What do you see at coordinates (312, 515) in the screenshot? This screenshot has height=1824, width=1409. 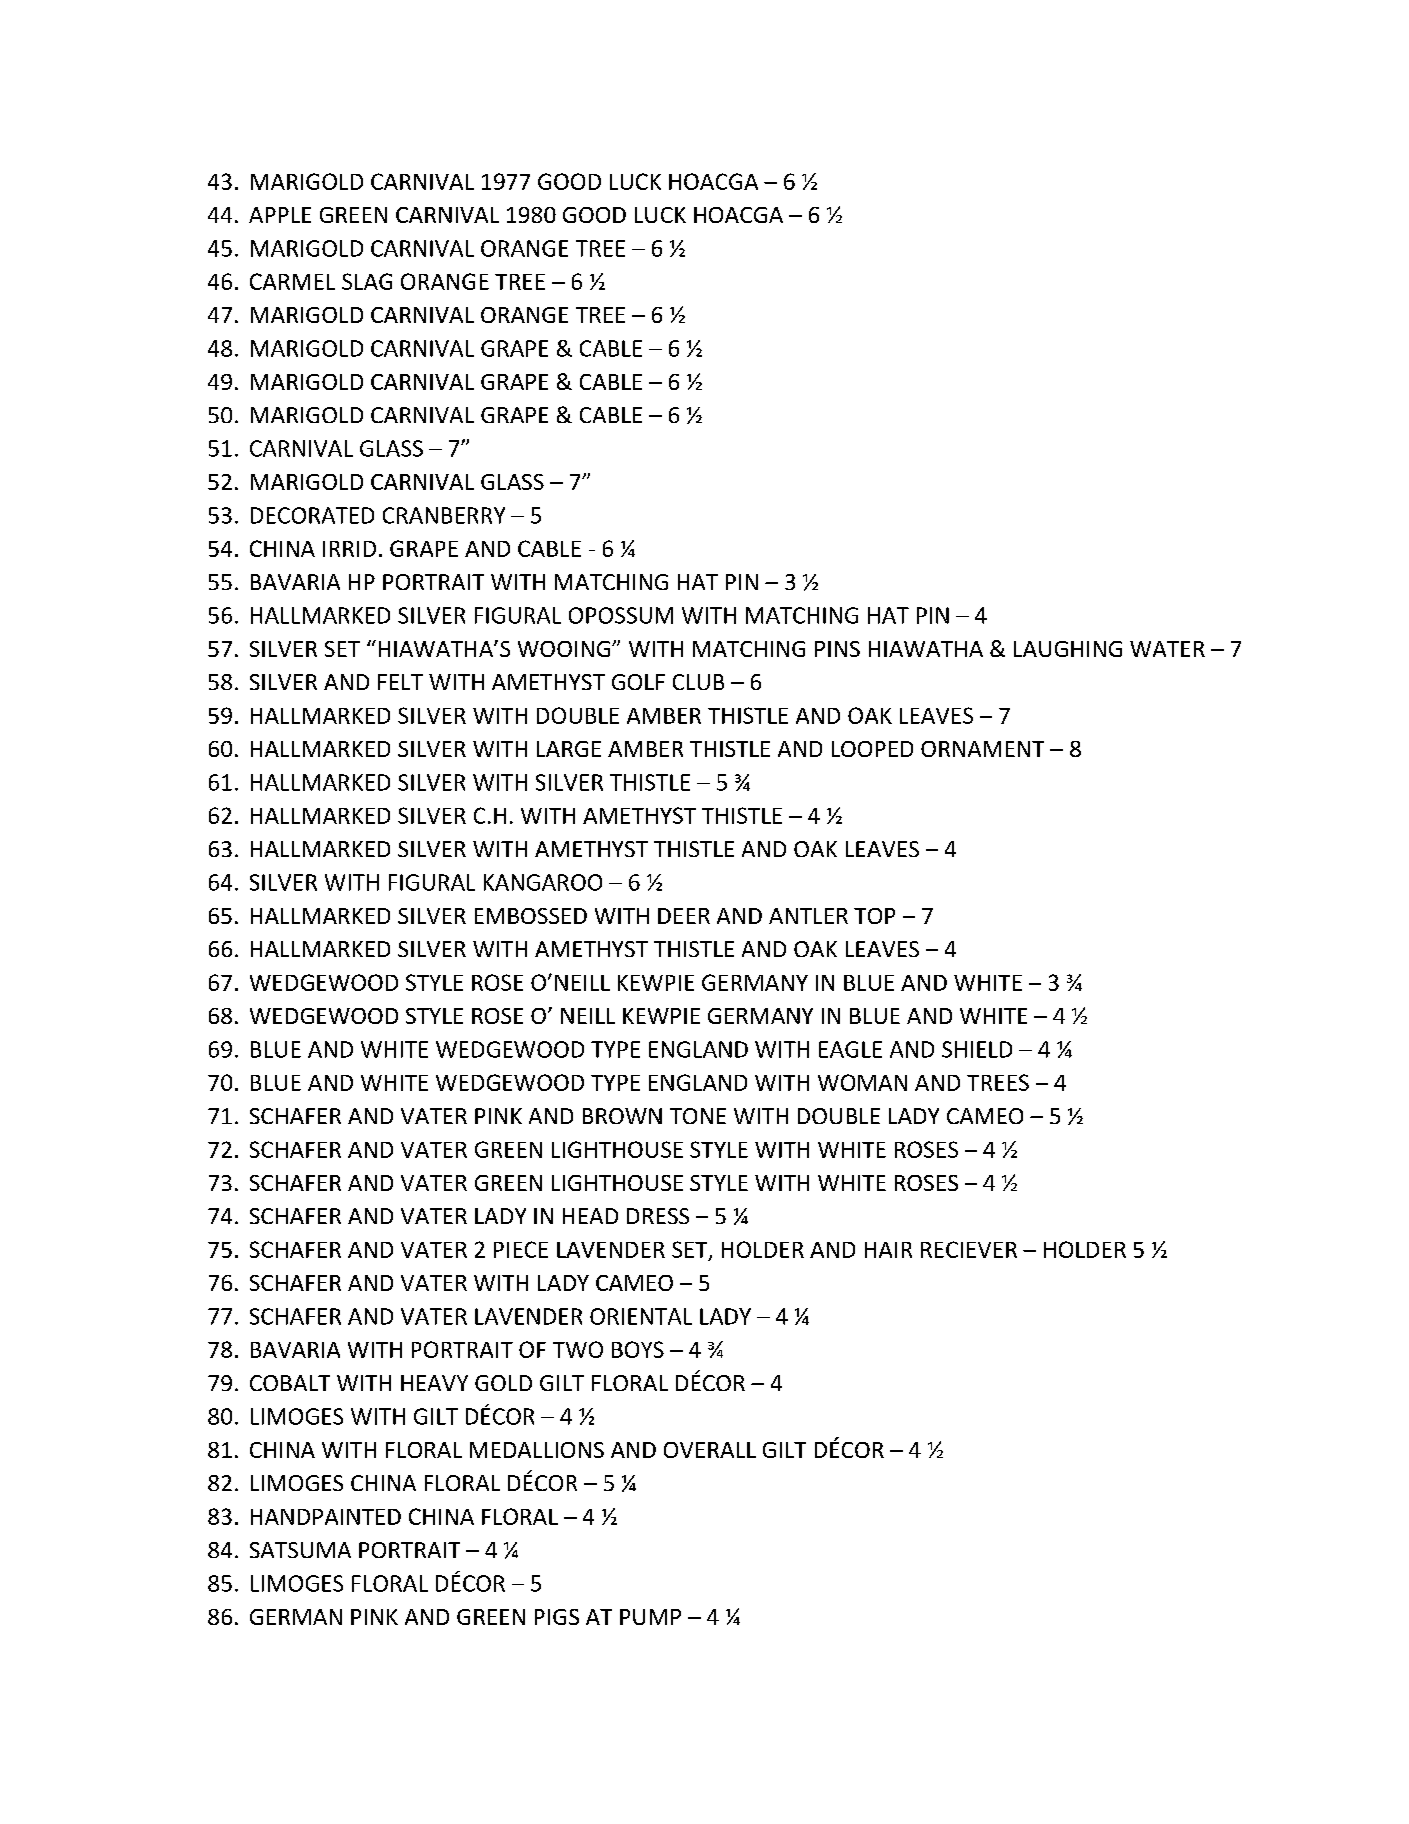 I see `DECORATED` at bounding box center [312, 515].
